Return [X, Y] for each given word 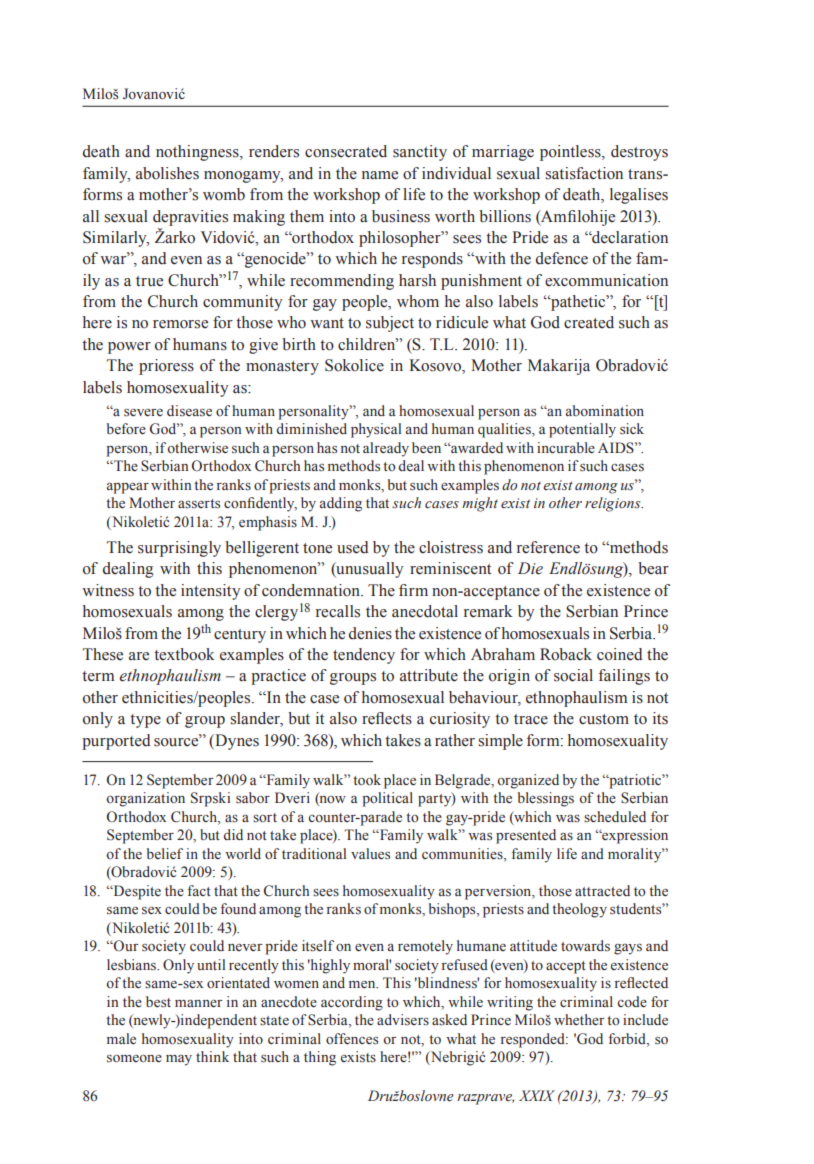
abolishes [167, 173]
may [179, 1060]
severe [143, 413]
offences [352, 1039]
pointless [571, 153]
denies [370, 633]
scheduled [615, 816]
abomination [605, 411]
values [370, 854]
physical [376, 430]
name [380, 175]
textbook [184, 654]
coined [619, 654]
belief [165, 853]
